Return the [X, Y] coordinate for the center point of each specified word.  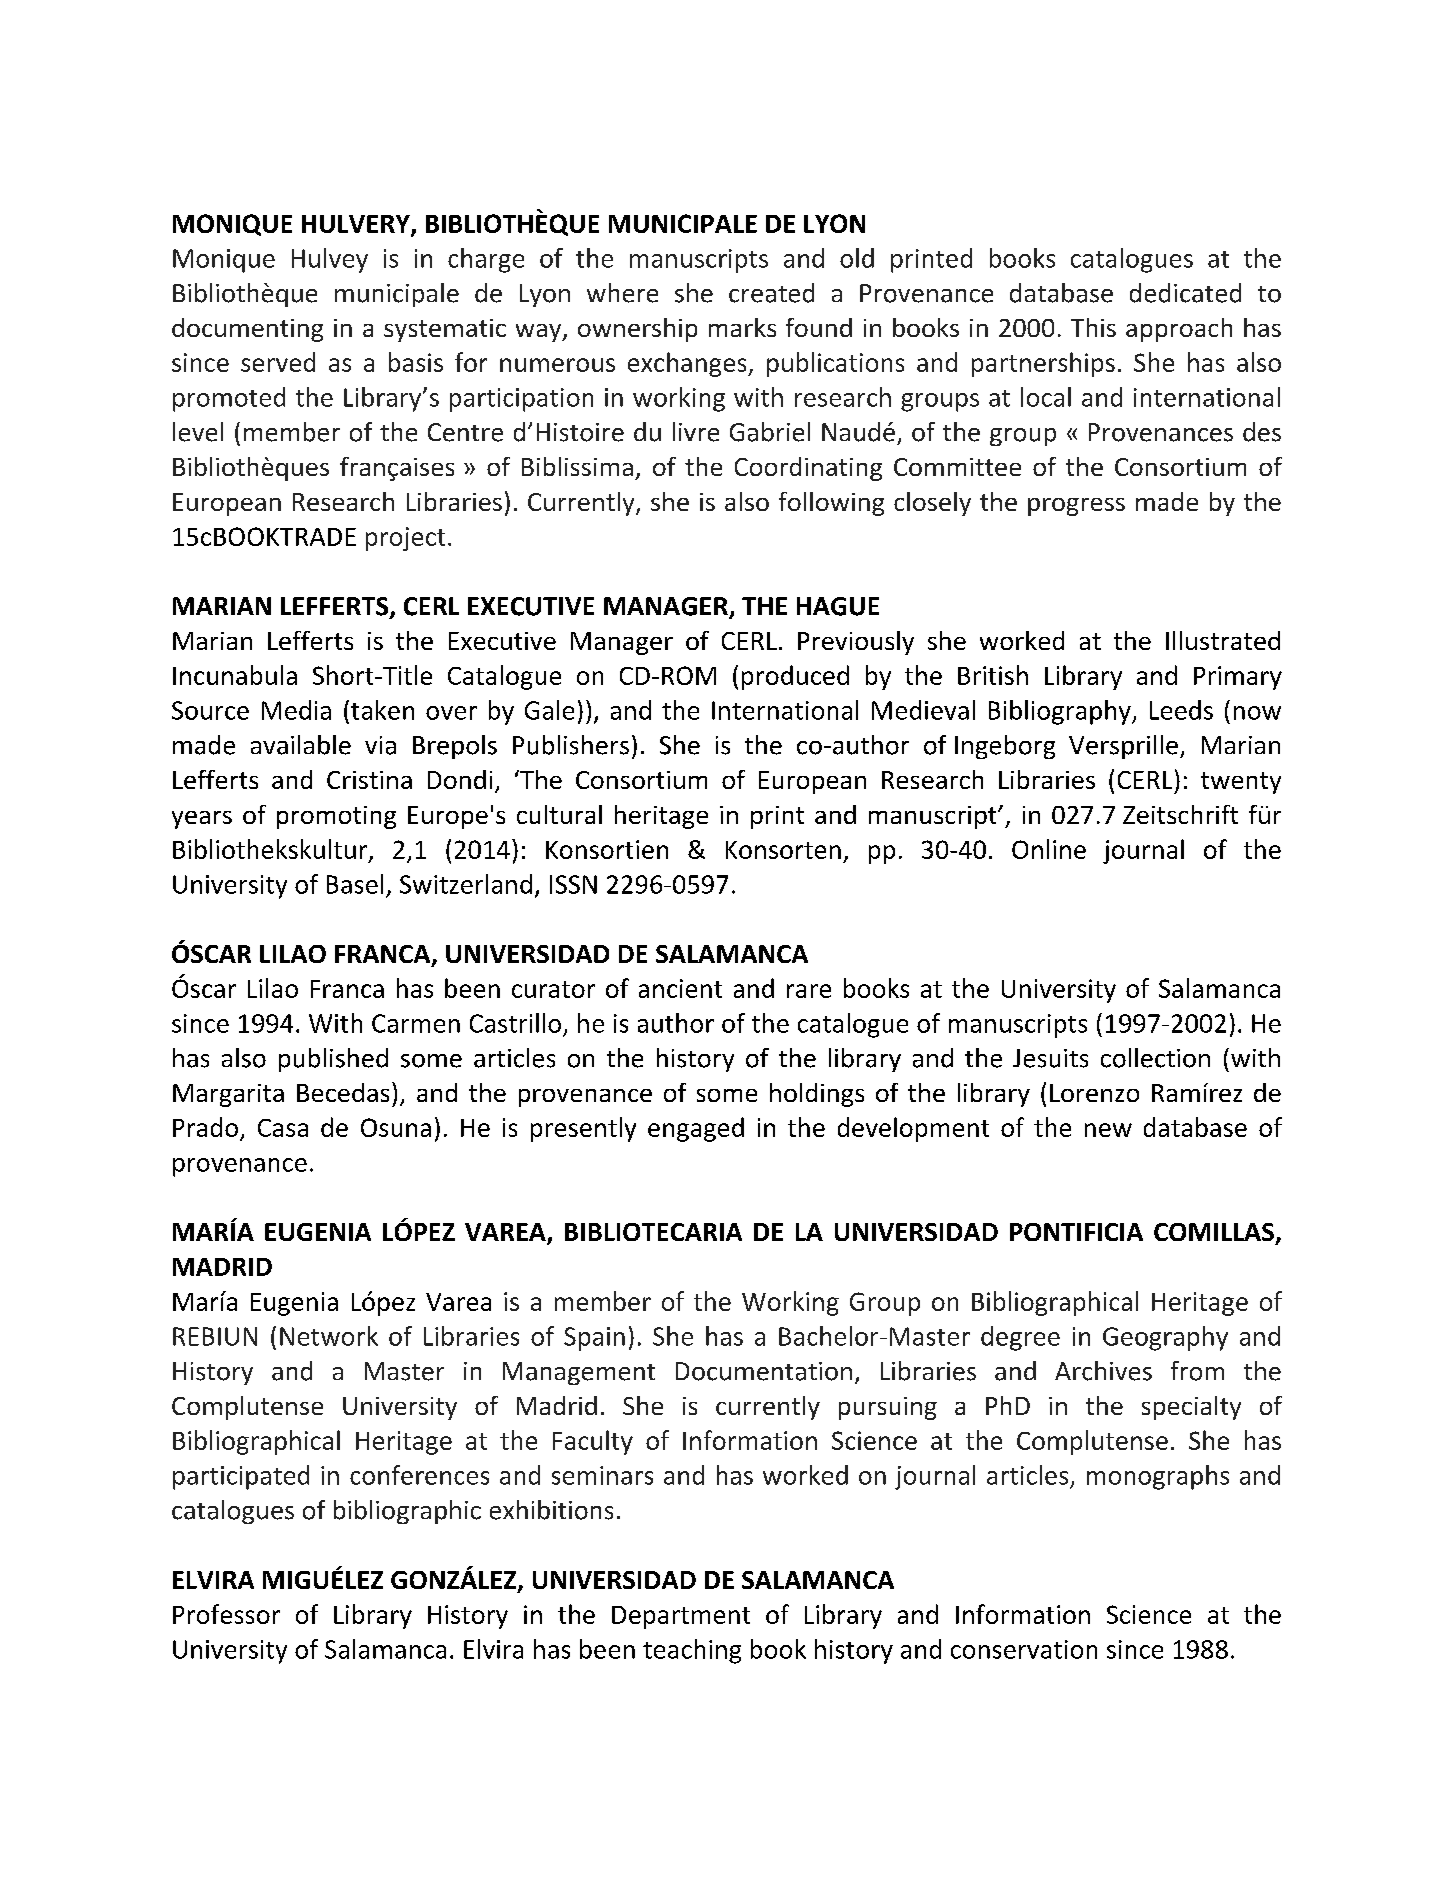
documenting [247, 330]
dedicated [1185, 293]
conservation [1024, 1649]
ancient [680, 988]
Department [681, 1617]
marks [742, 327]
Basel [355, 884]
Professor [226, 1614]
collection [1155, 1058]
